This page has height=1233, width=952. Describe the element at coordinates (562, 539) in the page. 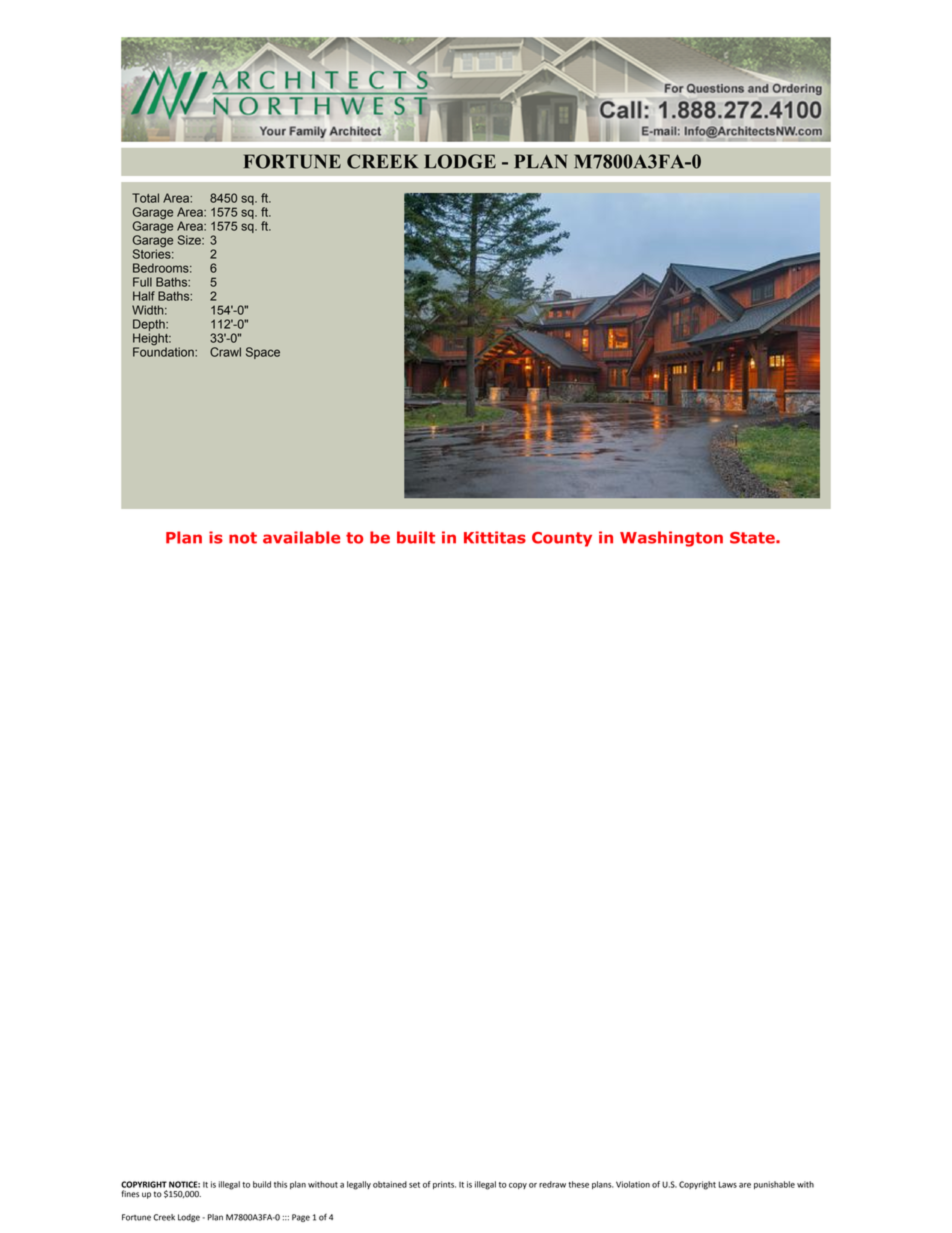

I see `County` at that location.
